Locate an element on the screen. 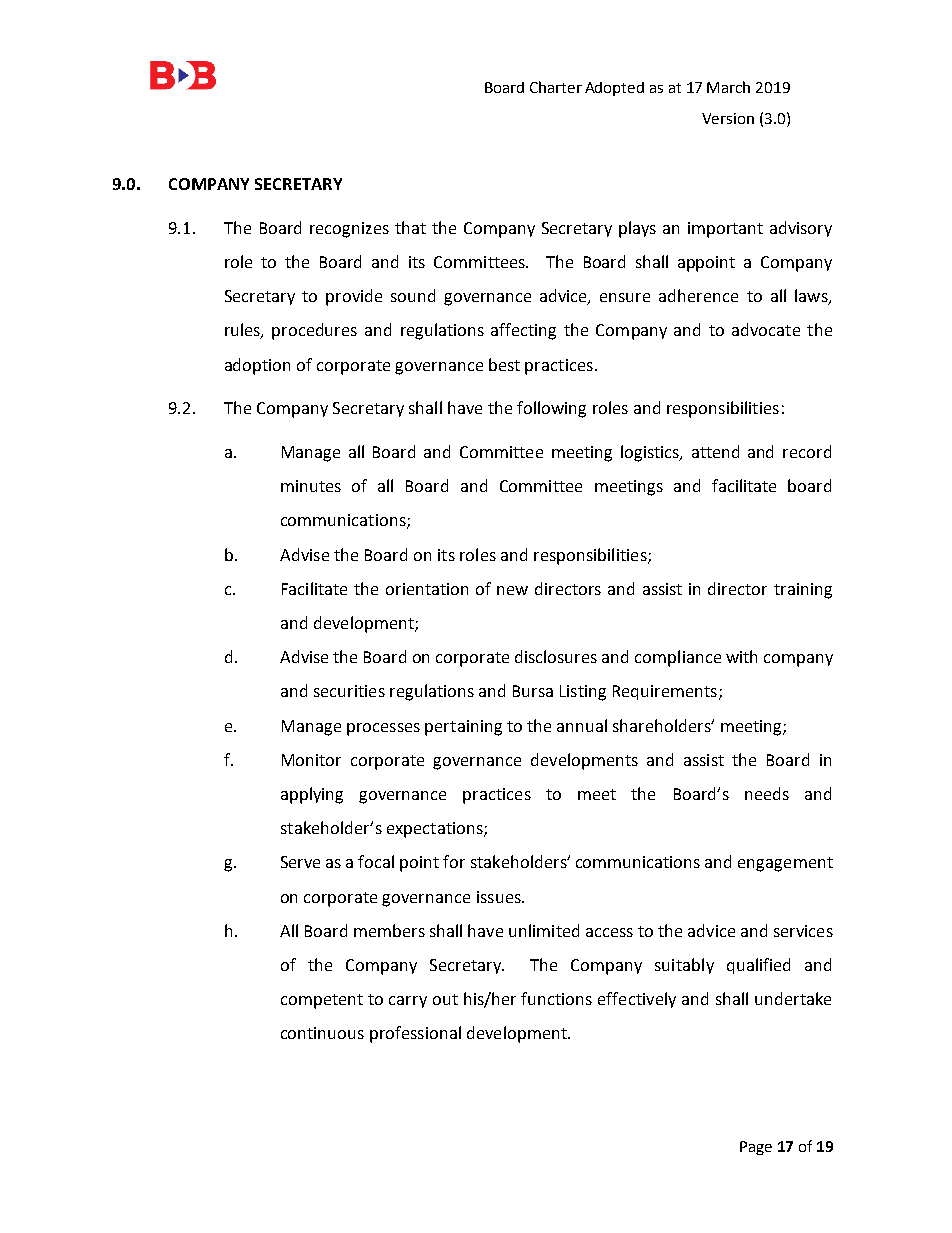 The width and height of the screenshot is (952, 1233). procedures is located at coordinates (314, 331).
